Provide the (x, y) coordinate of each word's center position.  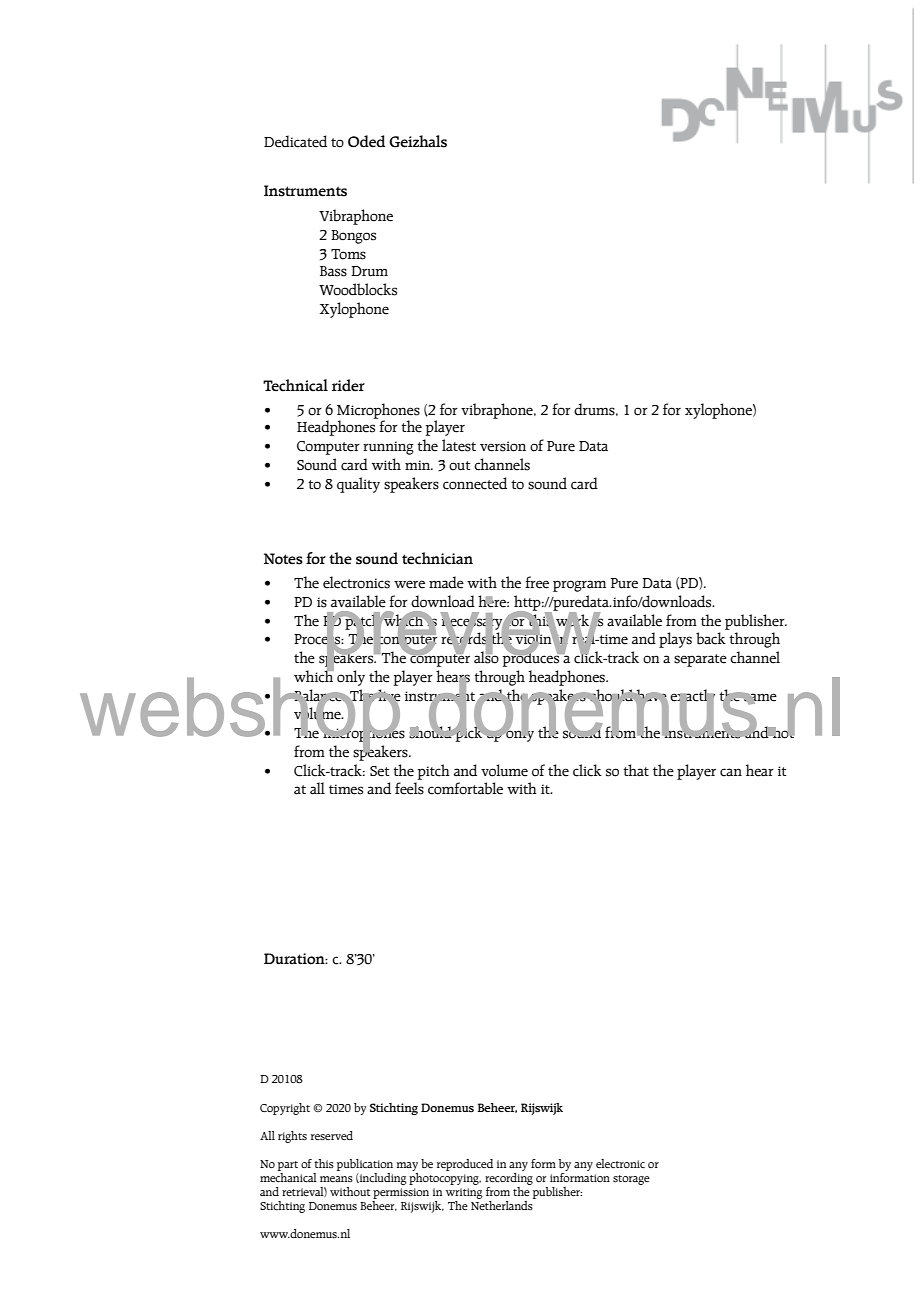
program (579, 586)
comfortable (465, 788)
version (503, 446)
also (486, 656)
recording (509, 1177)
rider (348, 385)
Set (379, 771)
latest (459, 445)
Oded (366, 141)
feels (409, 788)
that (636, 770)
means (336, 1179)
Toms (348, 254)
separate (700, 660)
